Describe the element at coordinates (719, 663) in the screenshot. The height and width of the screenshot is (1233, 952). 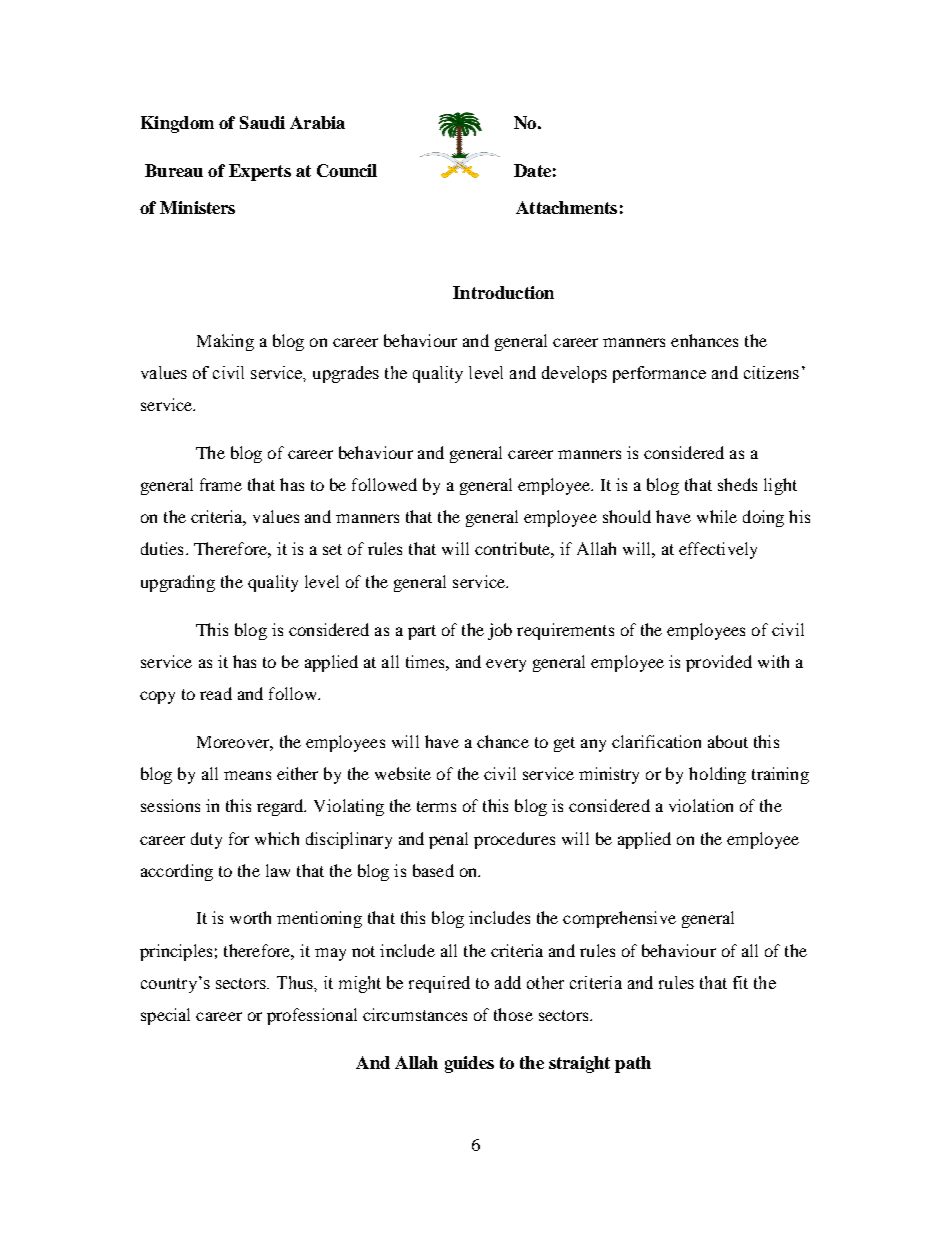
I see `provided` at that location.
